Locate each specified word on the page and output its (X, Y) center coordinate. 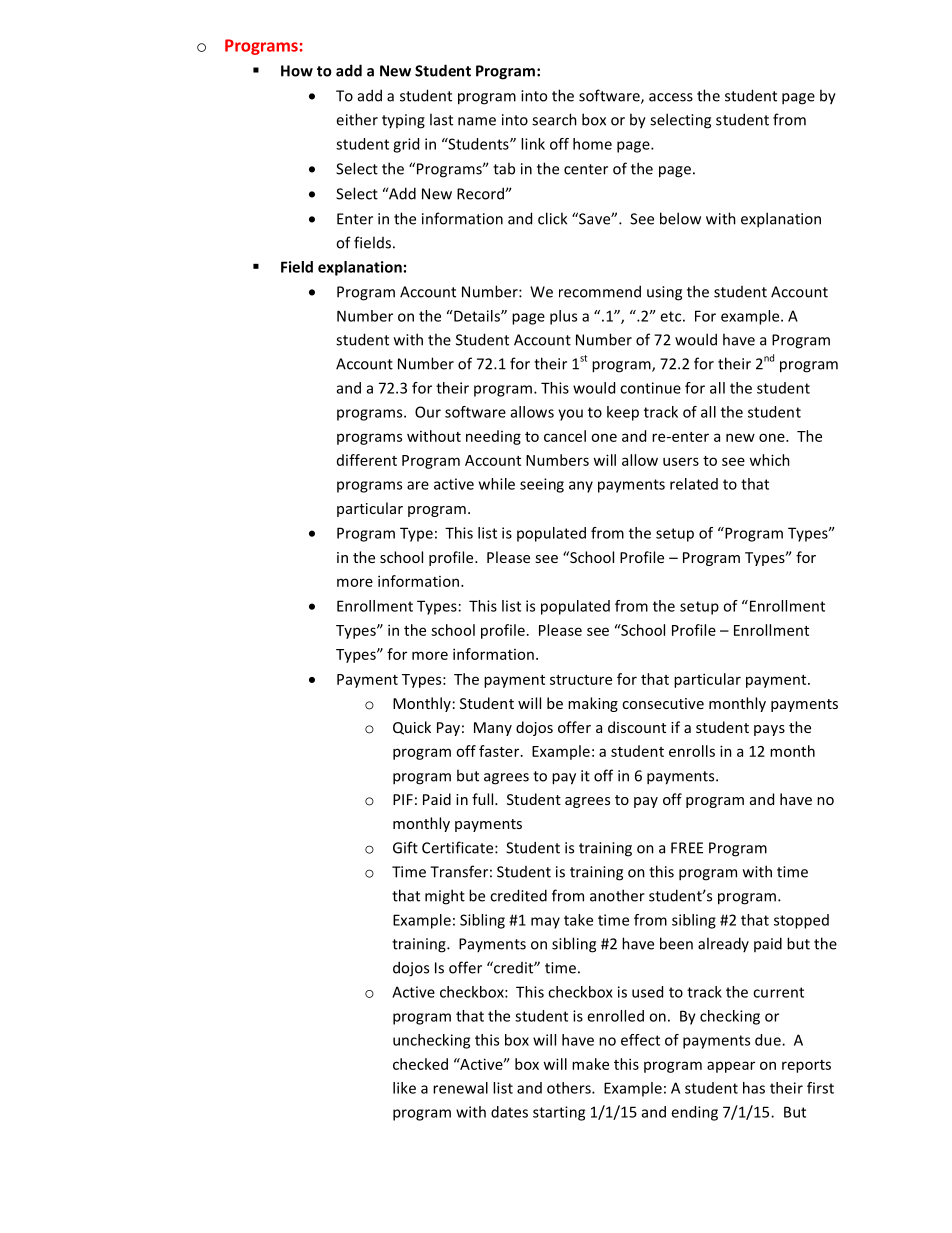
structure (581, 680)
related (694, 484)
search (554, 119)
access (671, 97)
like (404, 1088)
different (367, 460)
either (357, 119)
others (570, 1088)
